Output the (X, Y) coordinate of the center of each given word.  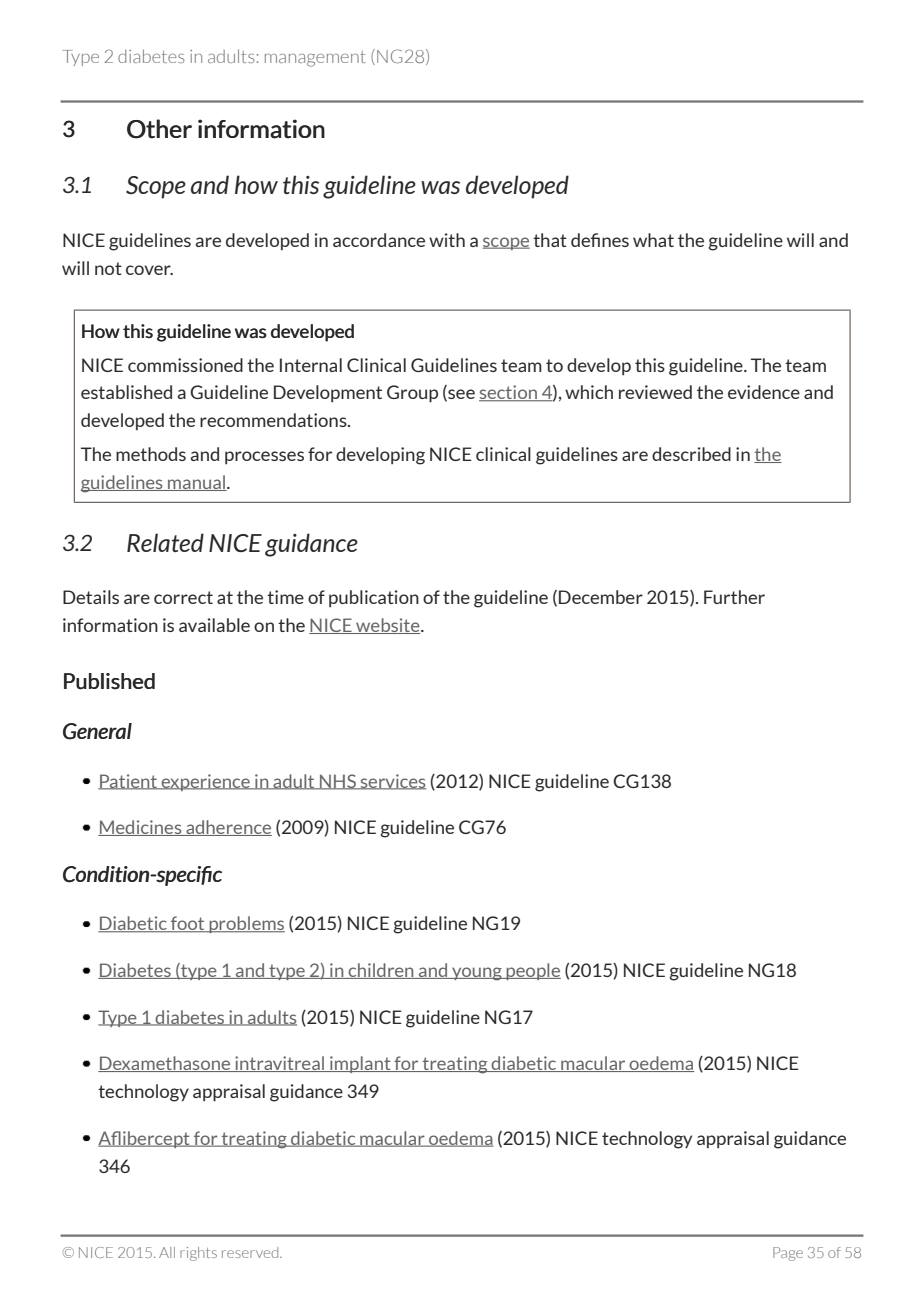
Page (788, 1254)
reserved (251, 1252)
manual (197, 483)
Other (159, 129)
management (315, 59)
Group (412, 394)
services (392, 782)
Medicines (141, 828)
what (653, 240)
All (167, 1252)
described (691, 454)
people (532, 971)
